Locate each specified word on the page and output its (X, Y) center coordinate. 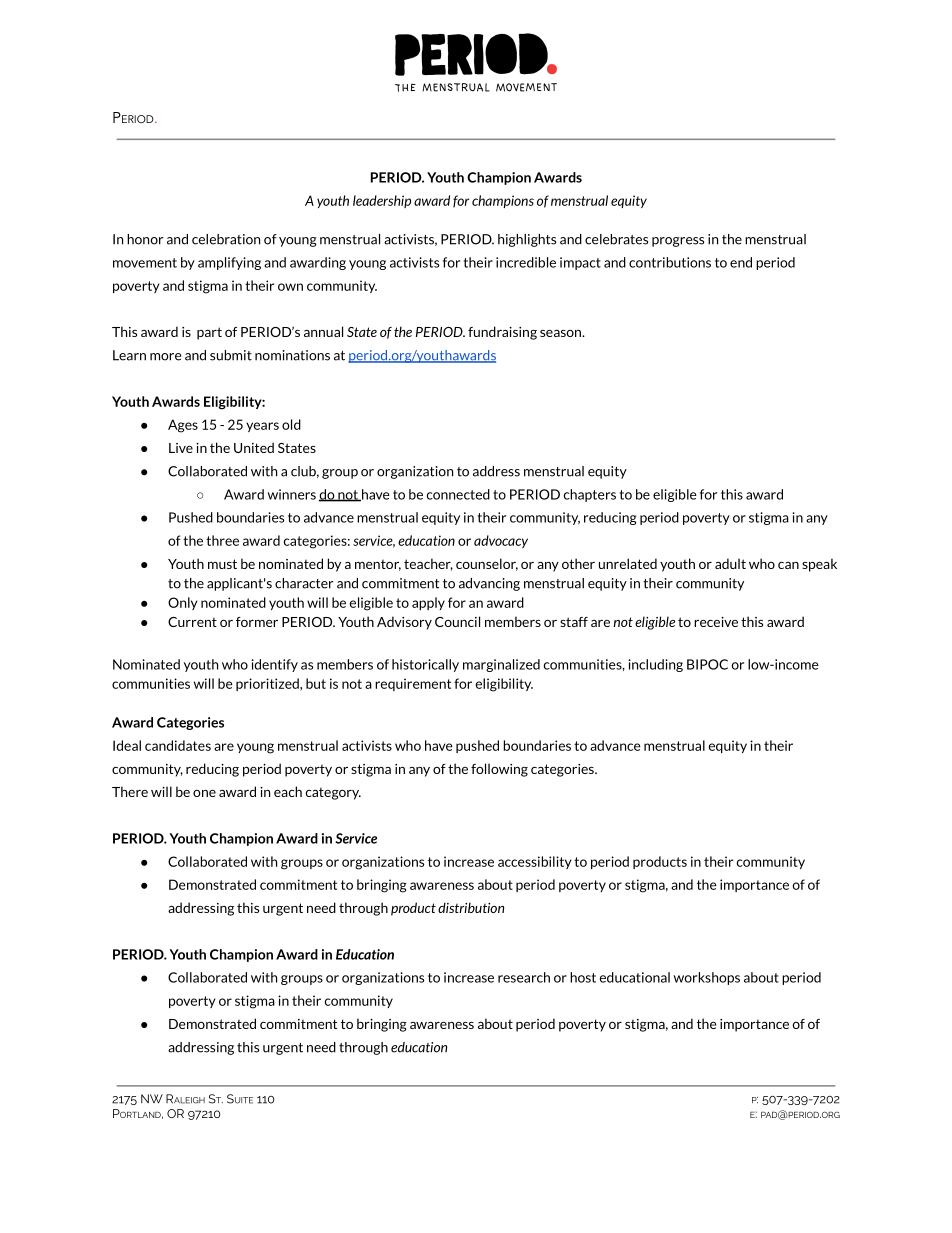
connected (458, 494)
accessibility (535, 862)
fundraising (502, 333)
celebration (226, 239)
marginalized (501, 665)
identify (274, 665)
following (499, 770)
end (741, 262)
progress (678, 242)
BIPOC (707, 664)
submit (231, 355)
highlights (527, 240)
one (204, 793)
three (222, 540)
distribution (471, 907)
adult (730, 563)
